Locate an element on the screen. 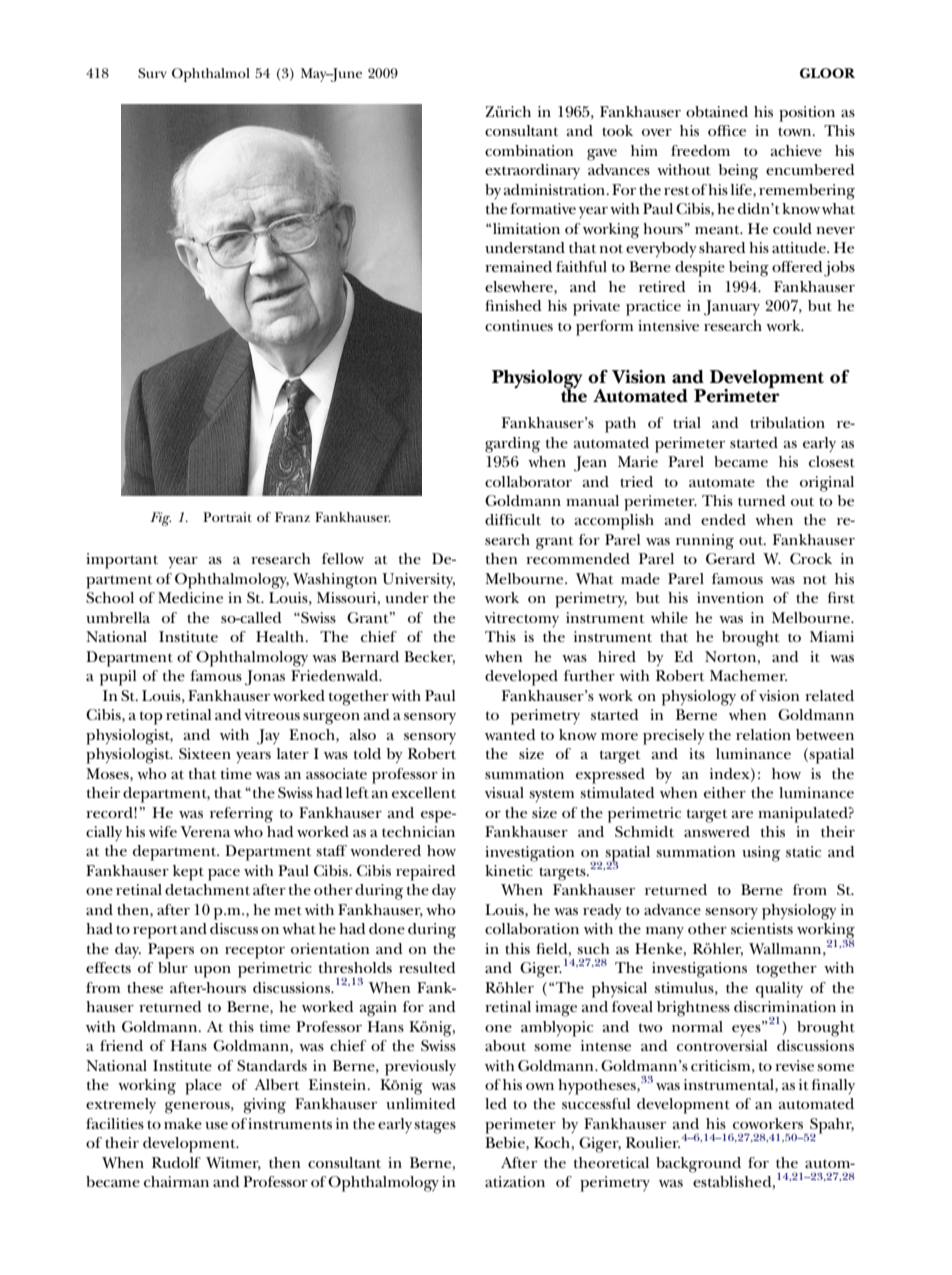  Portrait is located at coordinates (227, 517).
